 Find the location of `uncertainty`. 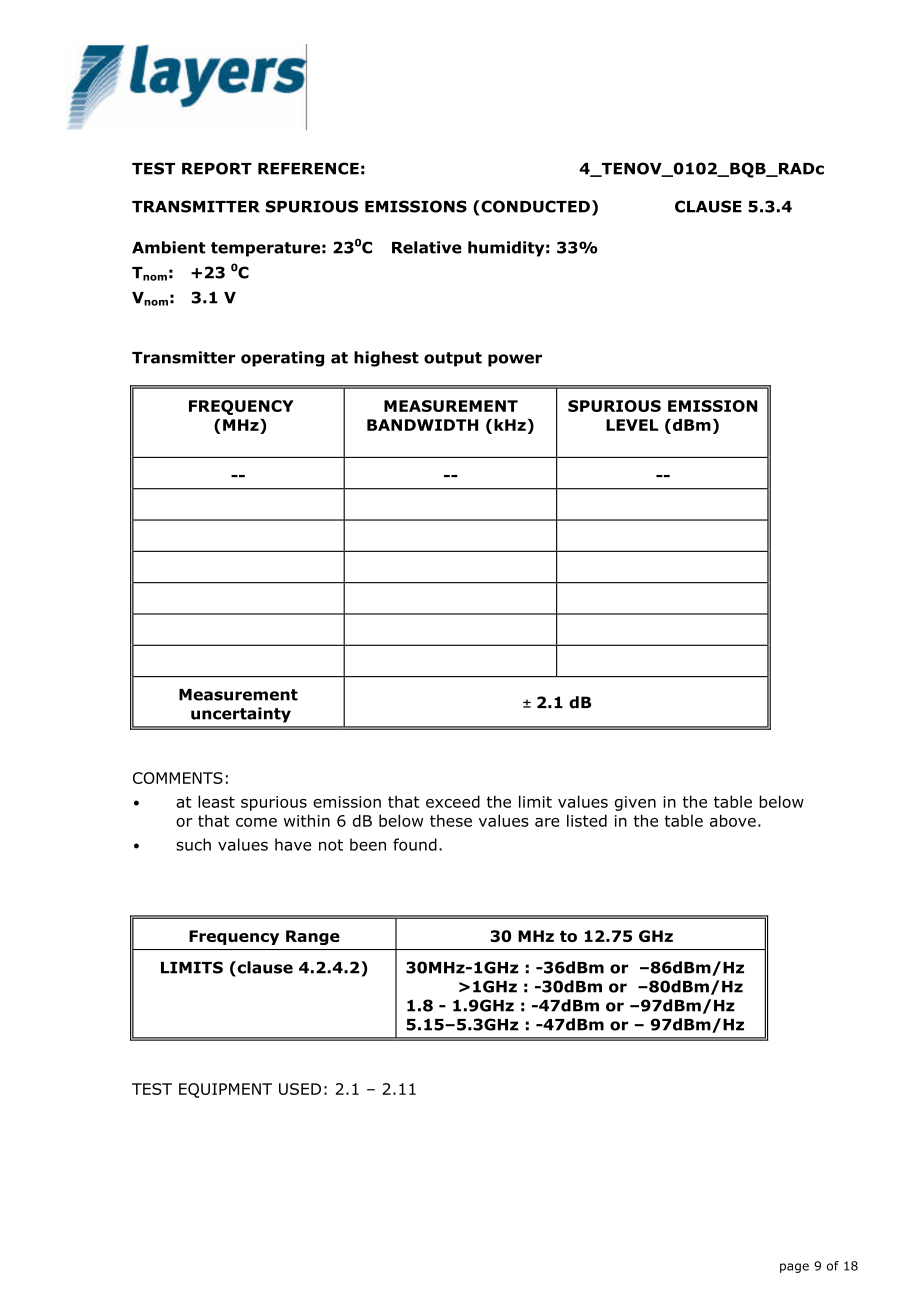

uncertainty is located at coordinates (241, 715).
